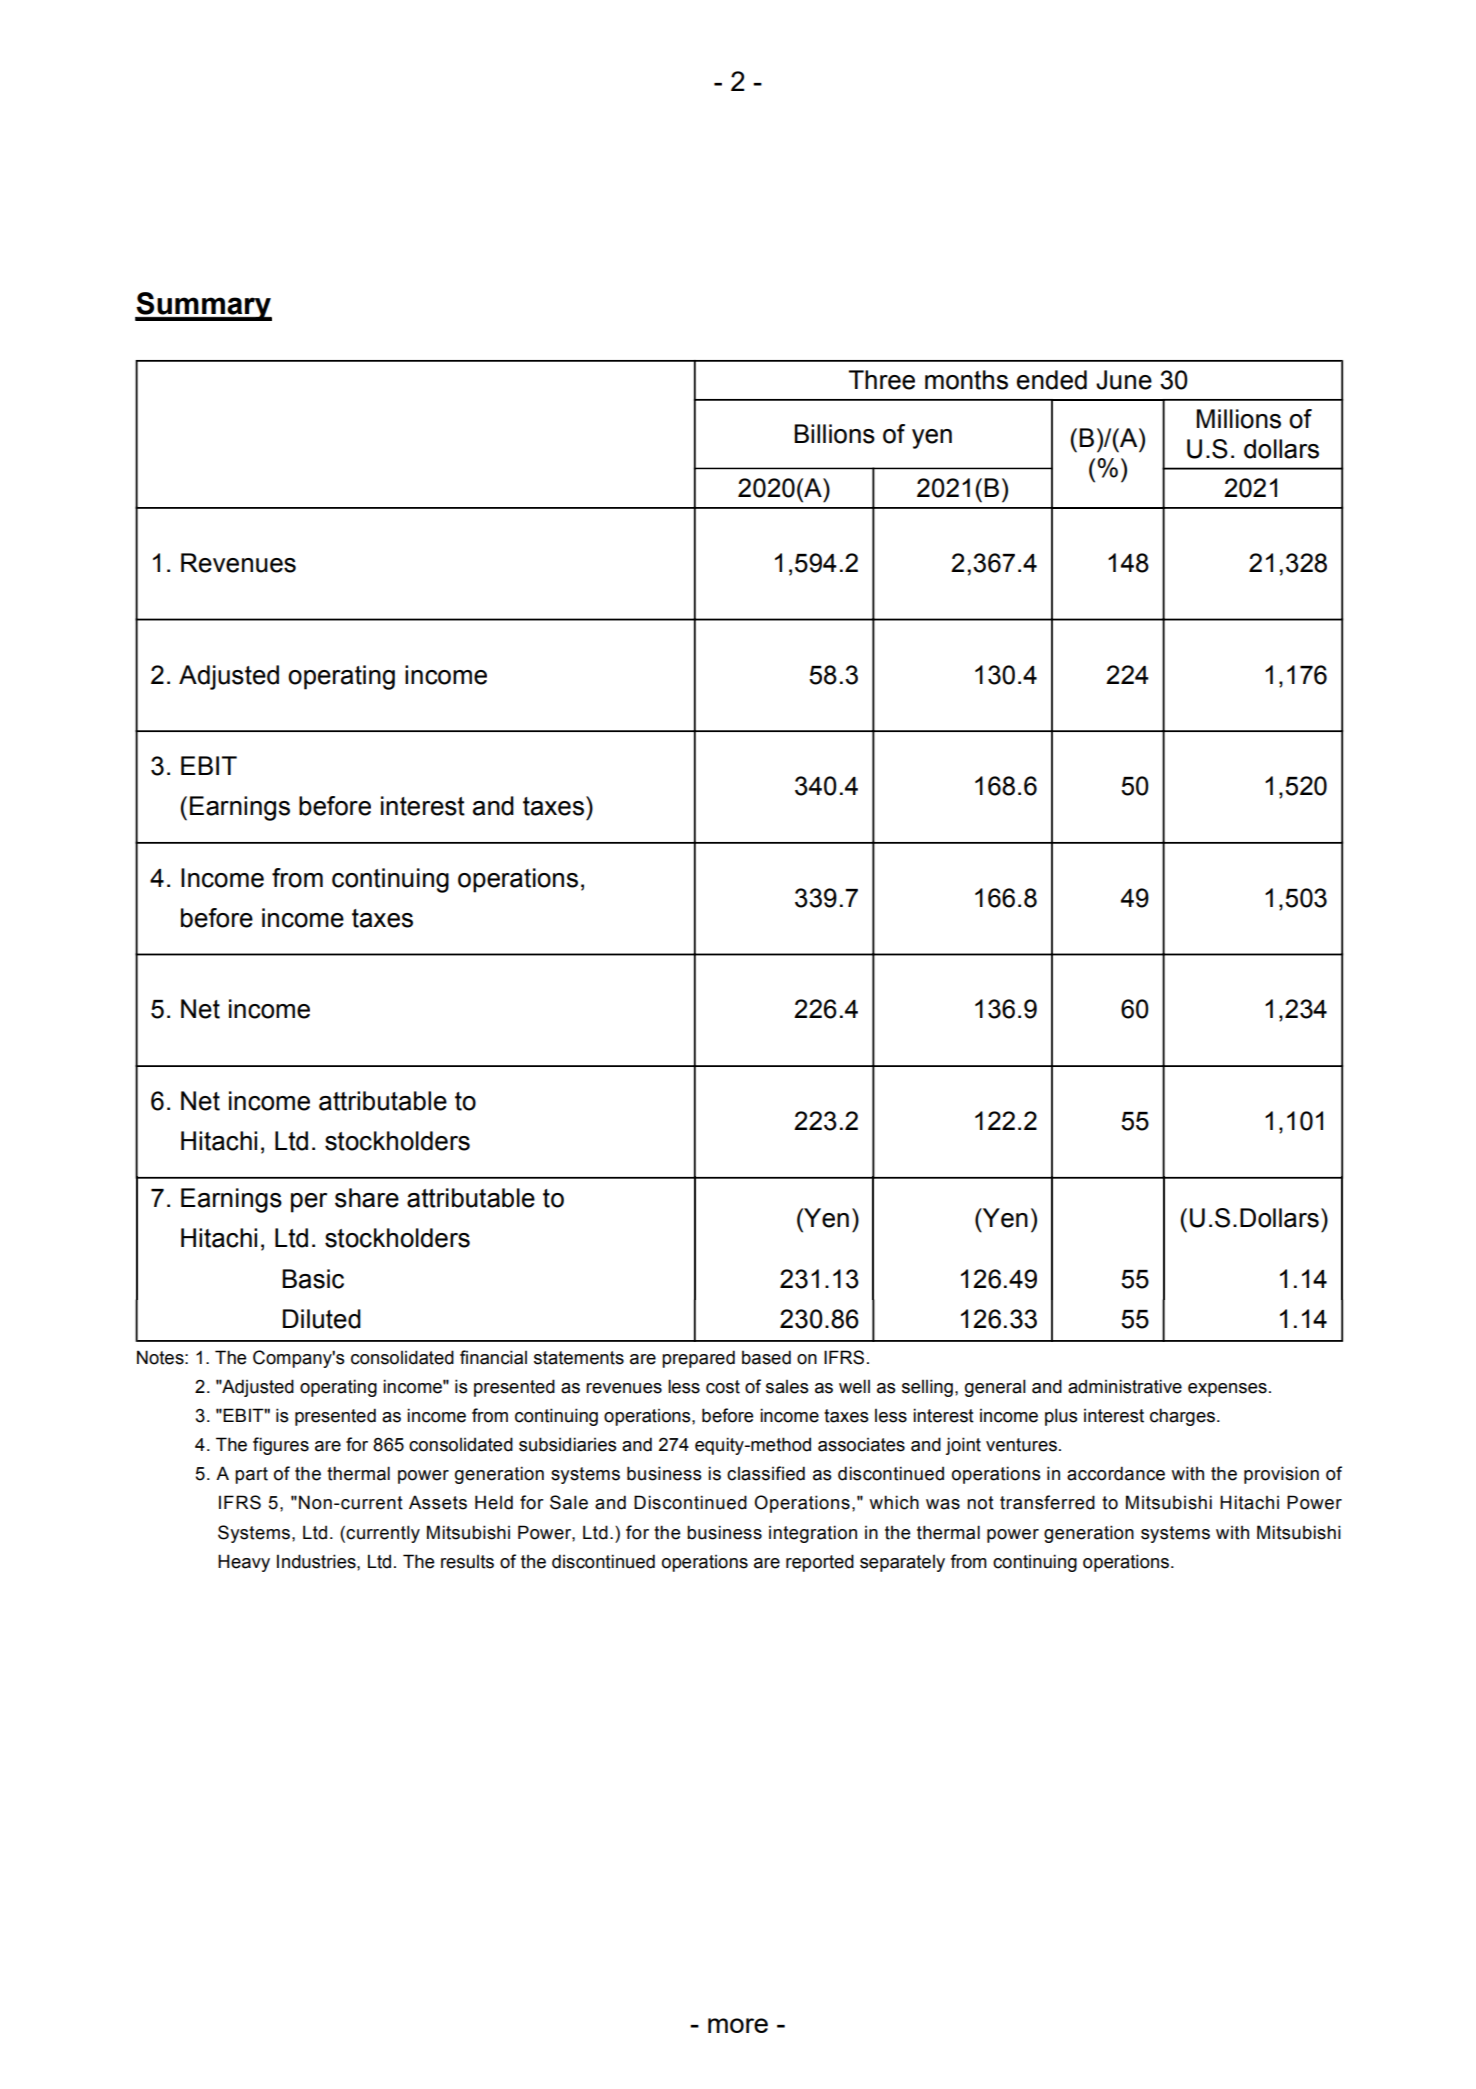 This image has width=1476, height=2089. What do you see at coordinates (1125, 1386) in the image?
I see `administrative` at bounding box center [1125, 1386].
